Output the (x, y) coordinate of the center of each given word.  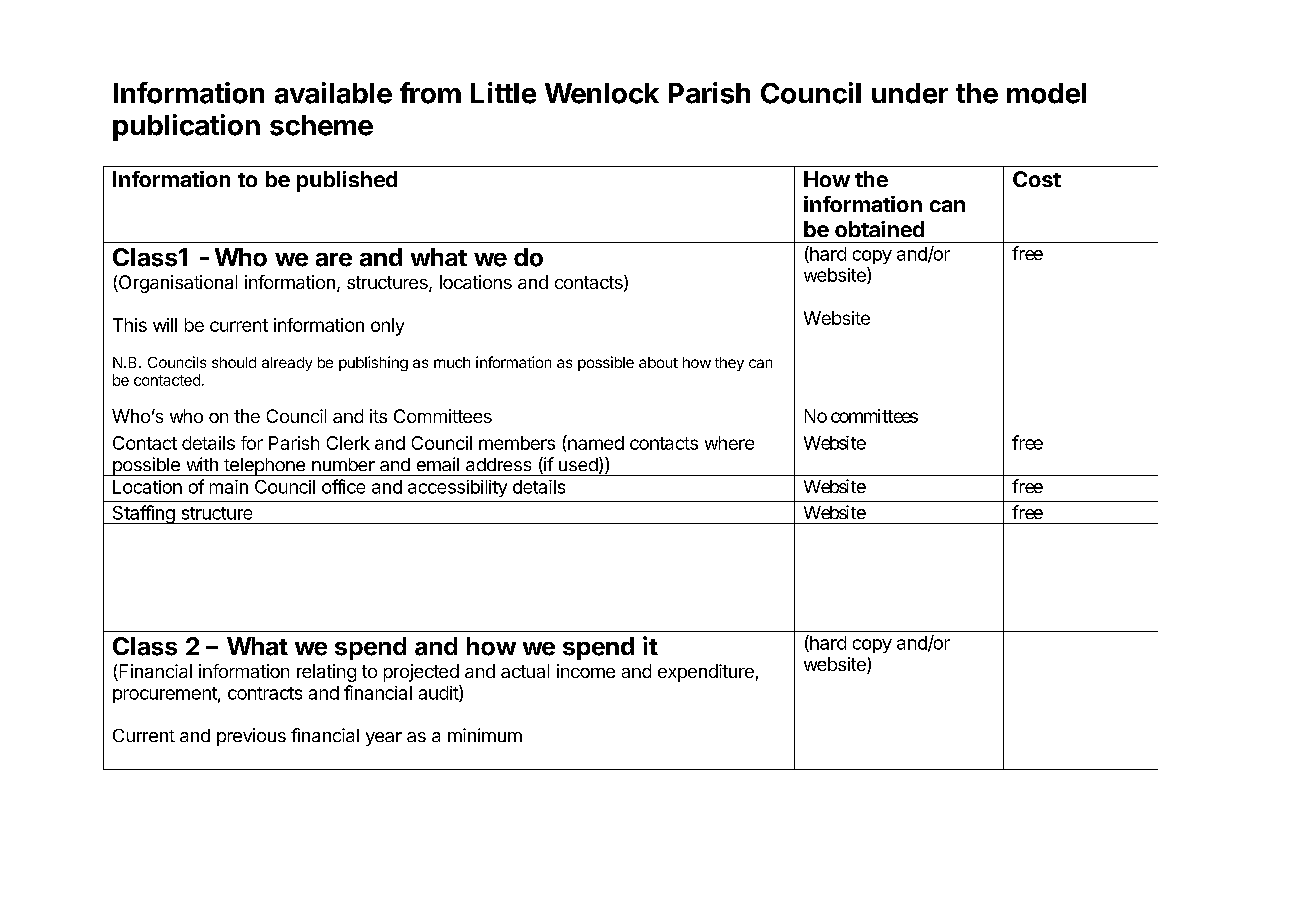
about (658, 362)
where (729, 443)
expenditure (706, 673)
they (729, 364)
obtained (879, 229)
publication (186, 127)
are (334, 260)
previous (251, 737)
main (229, 487)
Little (503, 93)
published (347, 181)
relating (326, 673)
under (910, 93)
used (578, 464)
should (234, 362)
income (586, 671)
